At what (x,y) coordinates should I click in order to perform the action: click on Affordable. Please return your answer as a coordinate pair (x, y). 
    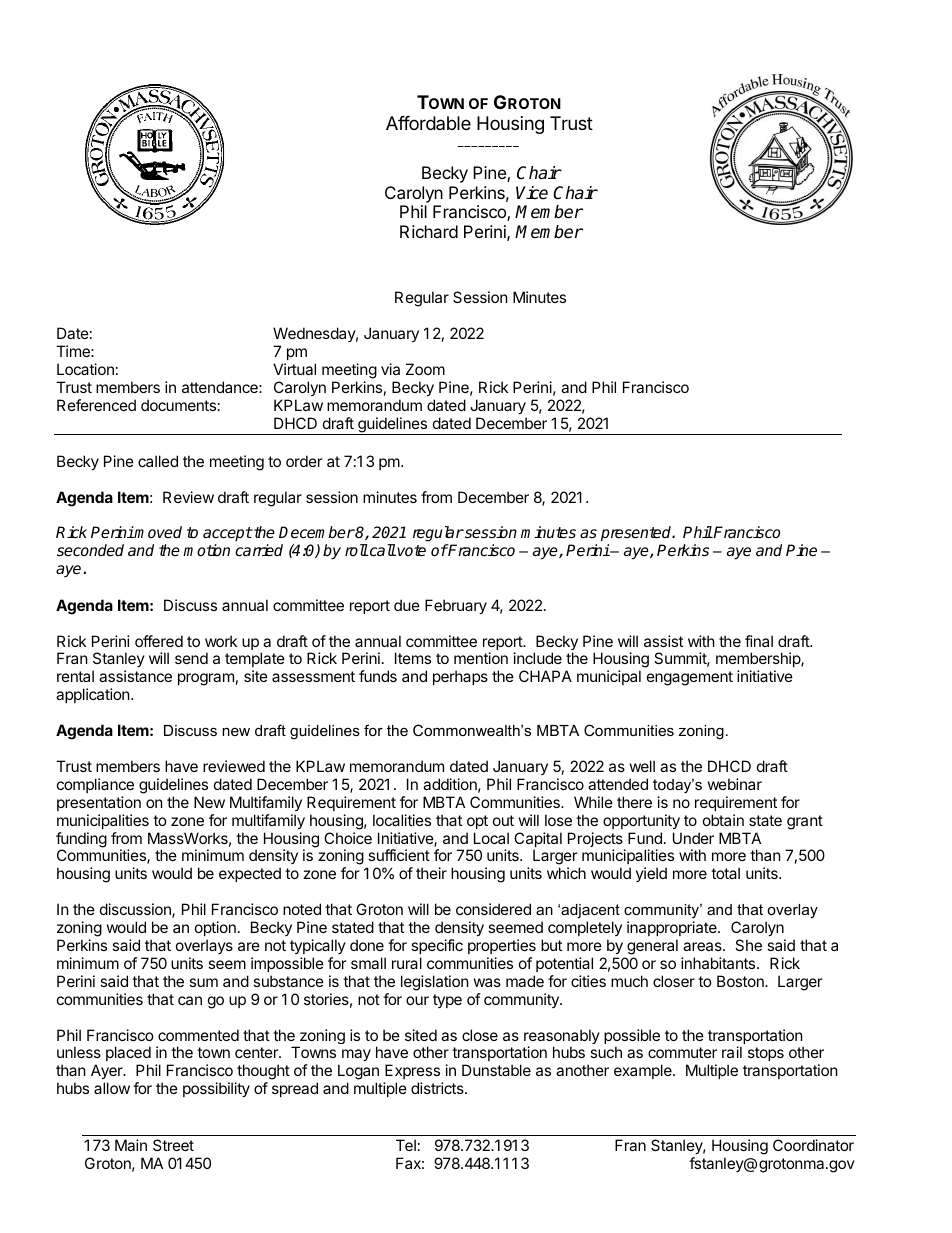
    Looking at the image, I should click on (428, 123).
